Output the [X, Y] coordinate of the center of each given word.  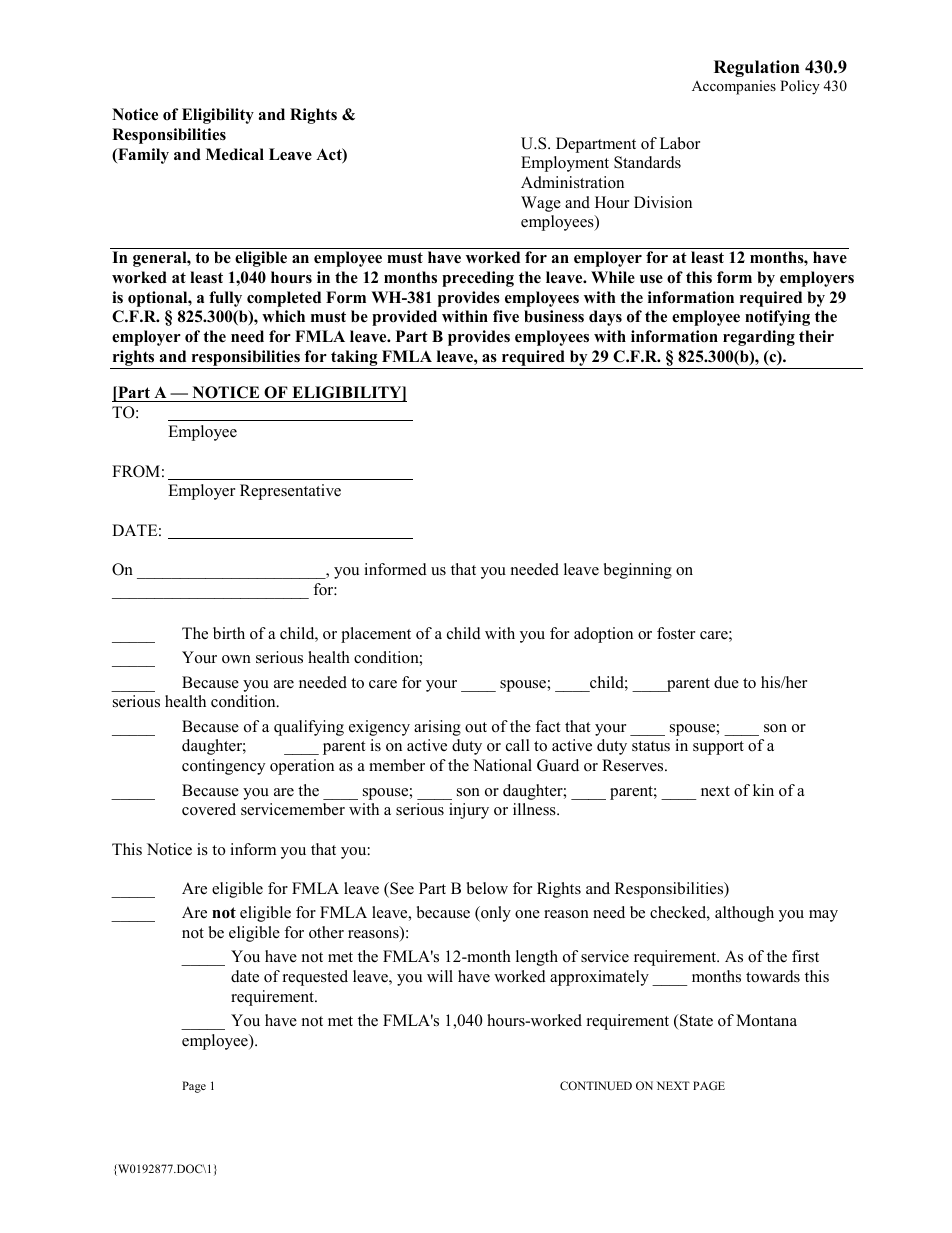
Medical [235, 154]
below [487, 888]
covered [209, 809]
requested [315, 978]
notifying [777, 318]
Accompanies [734, 87]
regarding [759, 338]
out [476, 727]
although [744, 914]
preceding [478, 279]
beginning [638, 571]
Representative [290, 492]
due [726, 682]
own [236, 659]
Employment [565, 164]
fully [225, 299]
